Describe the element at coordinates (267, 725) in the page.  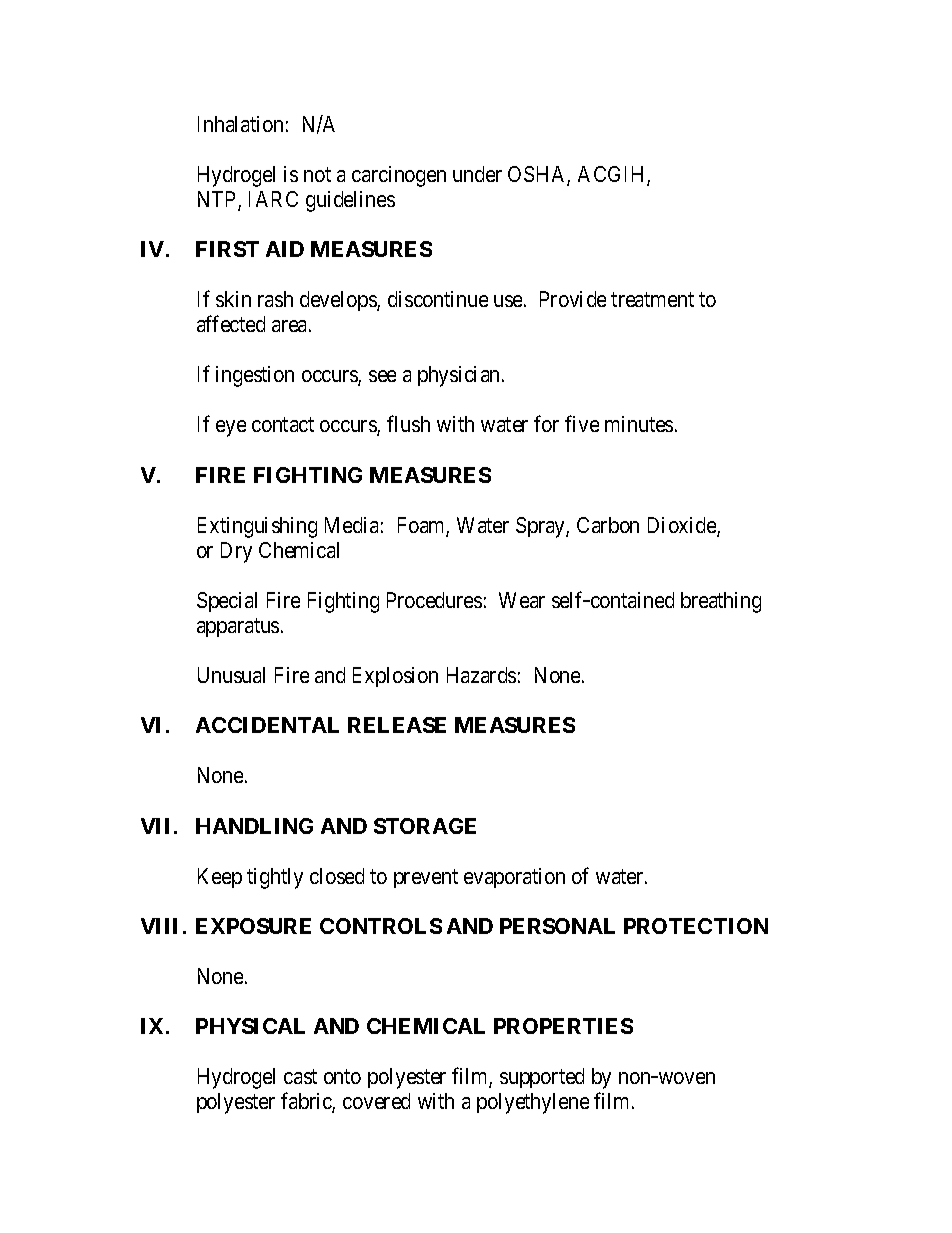
I see `ACCIDENTAL` at that location.
